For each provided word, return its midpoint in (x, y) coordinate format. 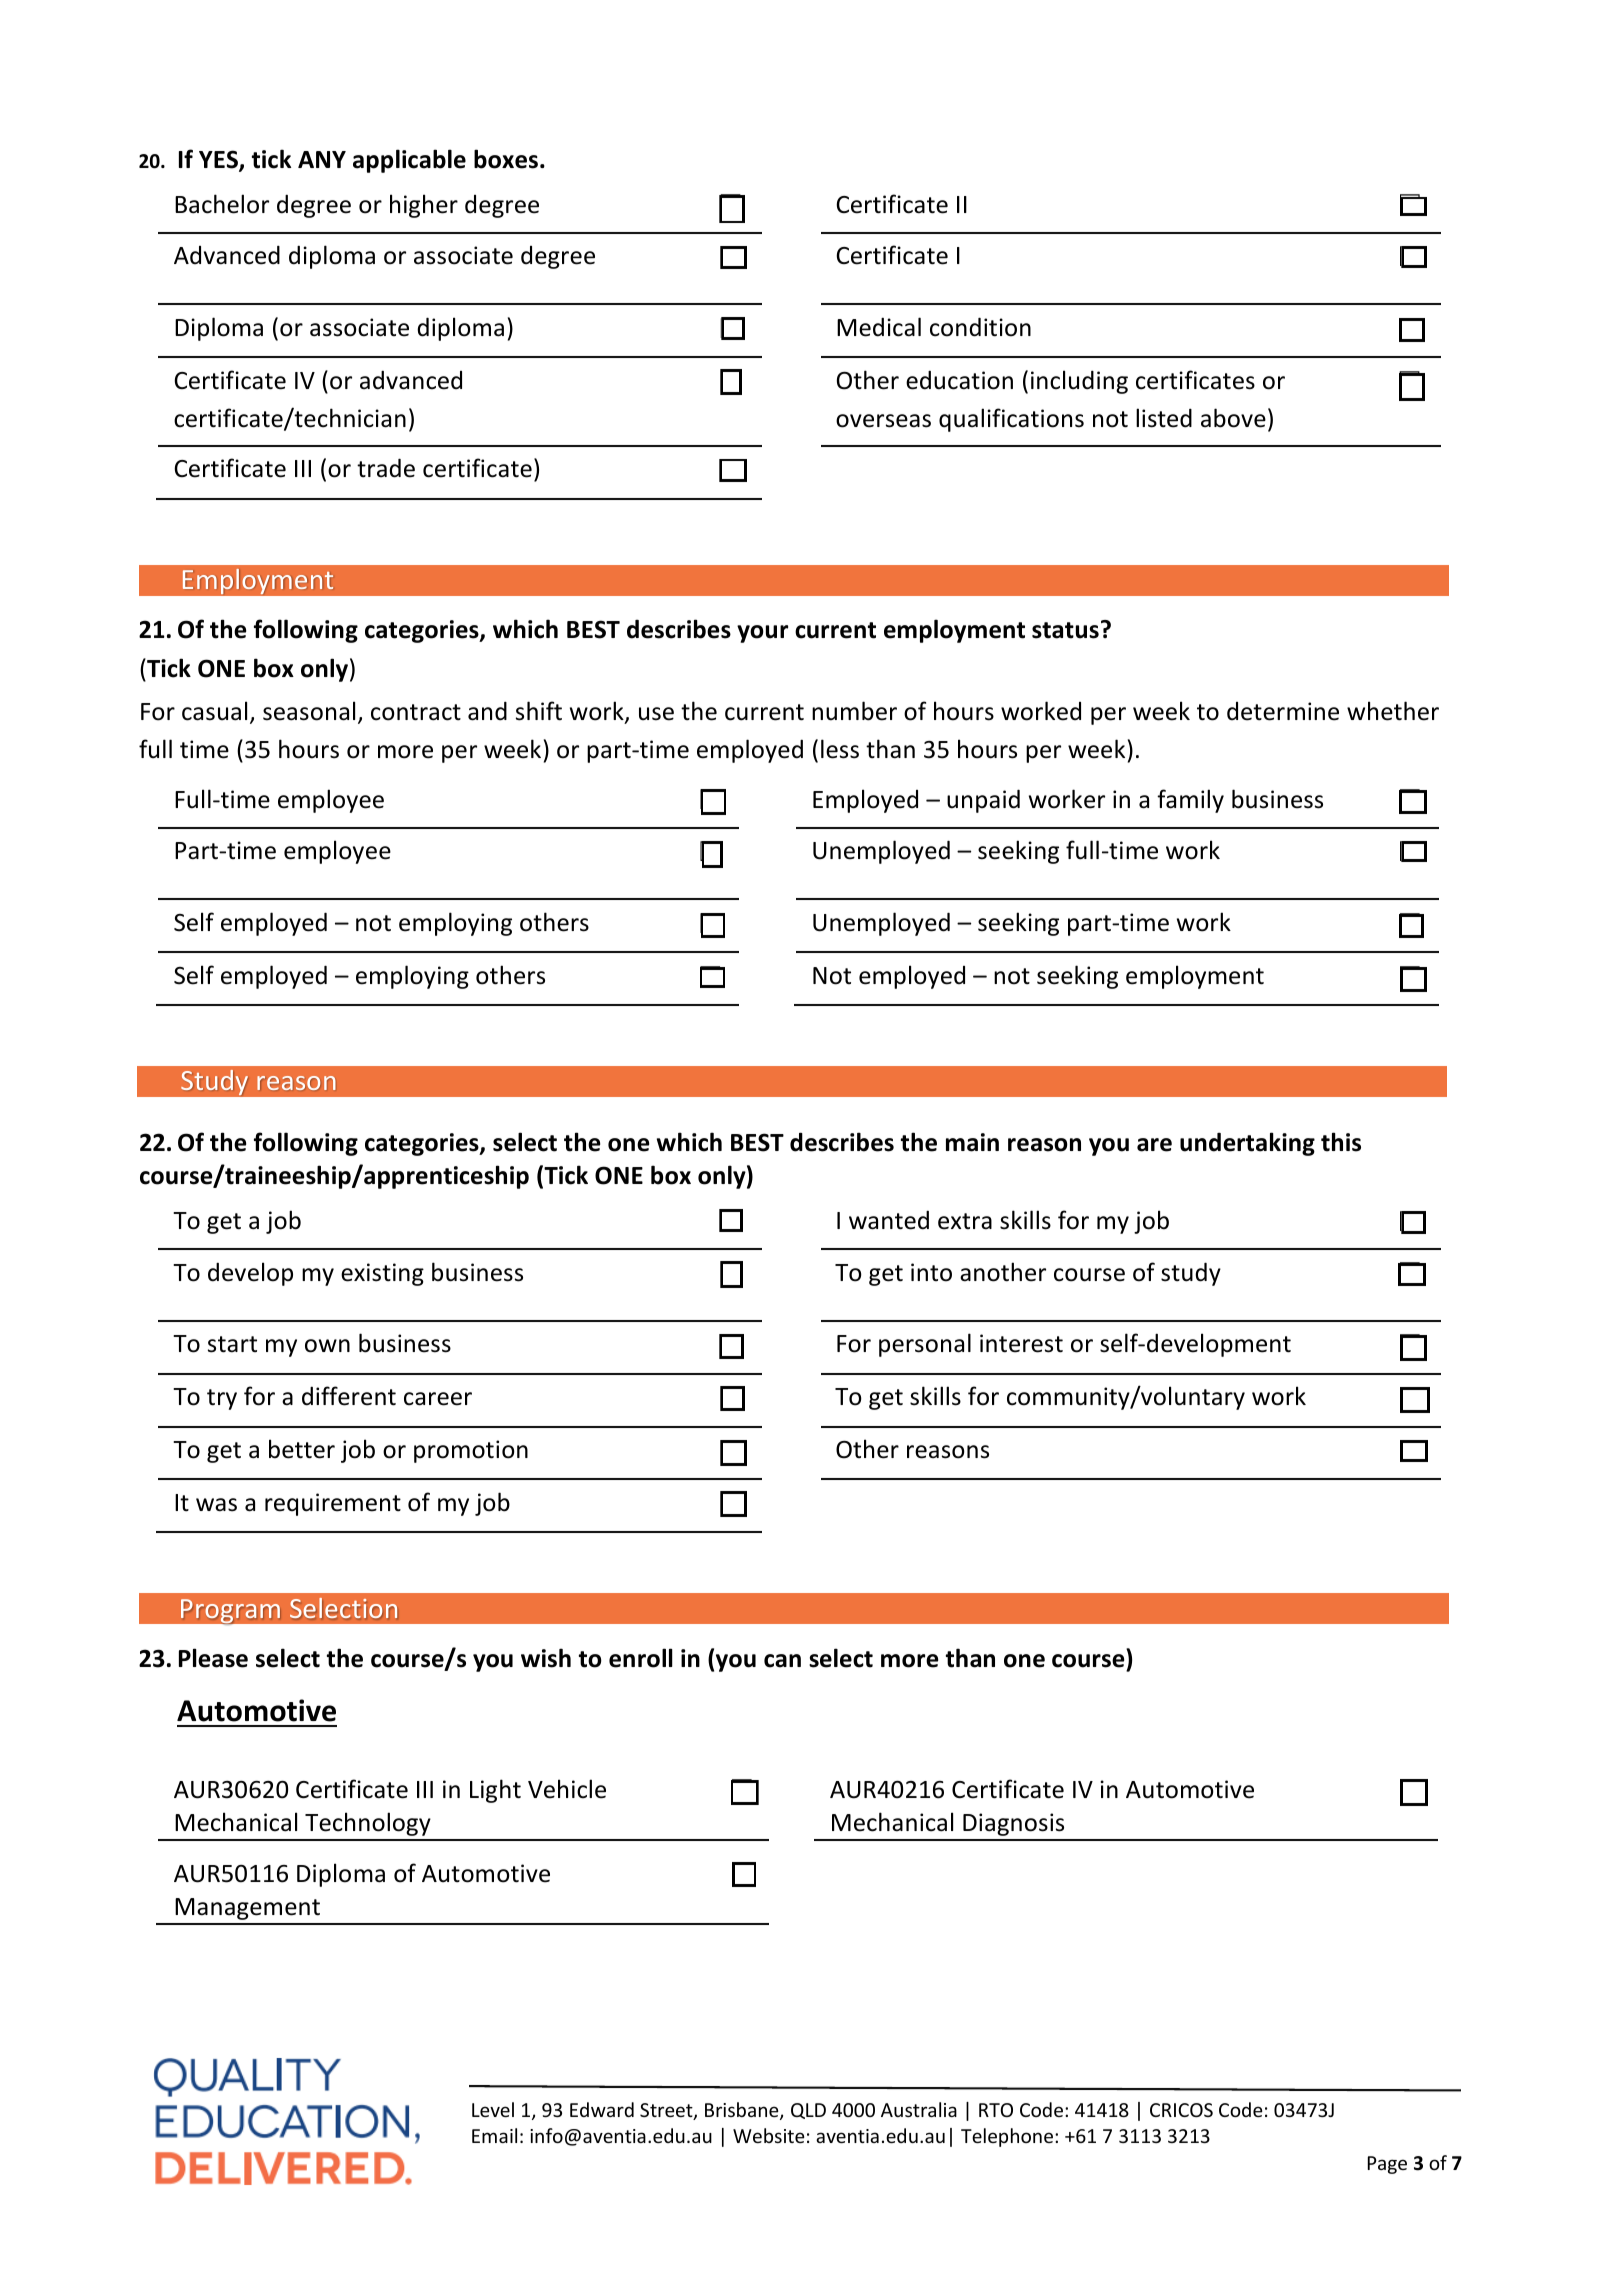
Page (1387, 2165)
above (1233, 418)
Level (493, 2109)
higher (424, 206)
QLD (808, 2111)
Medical (879, 327)
